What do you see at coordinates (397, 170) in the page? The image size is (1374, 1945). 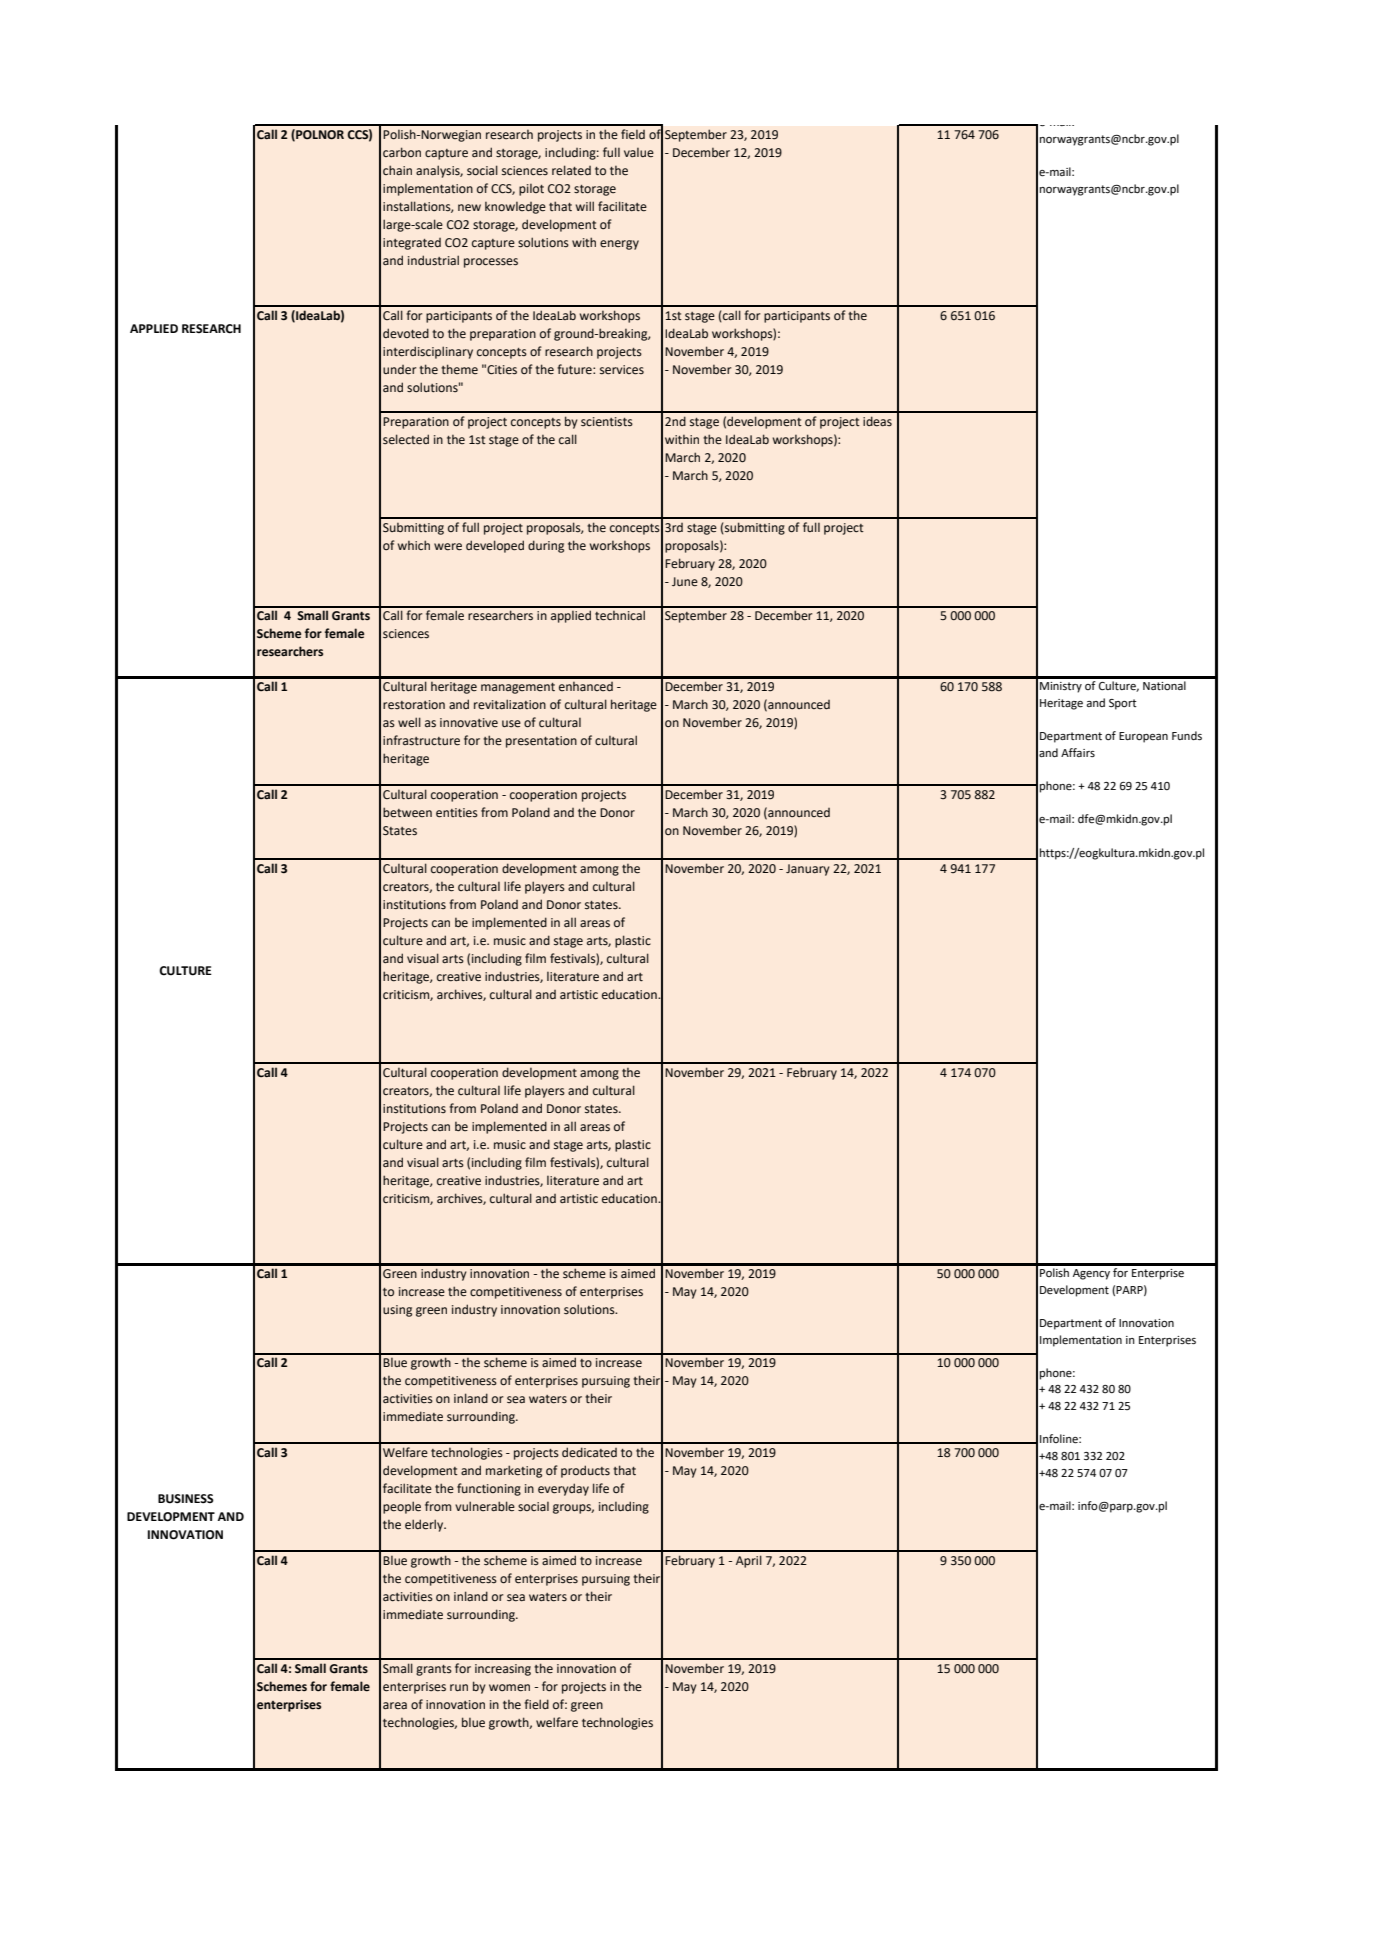 I see `chain` at bounding box center [397, 170].
